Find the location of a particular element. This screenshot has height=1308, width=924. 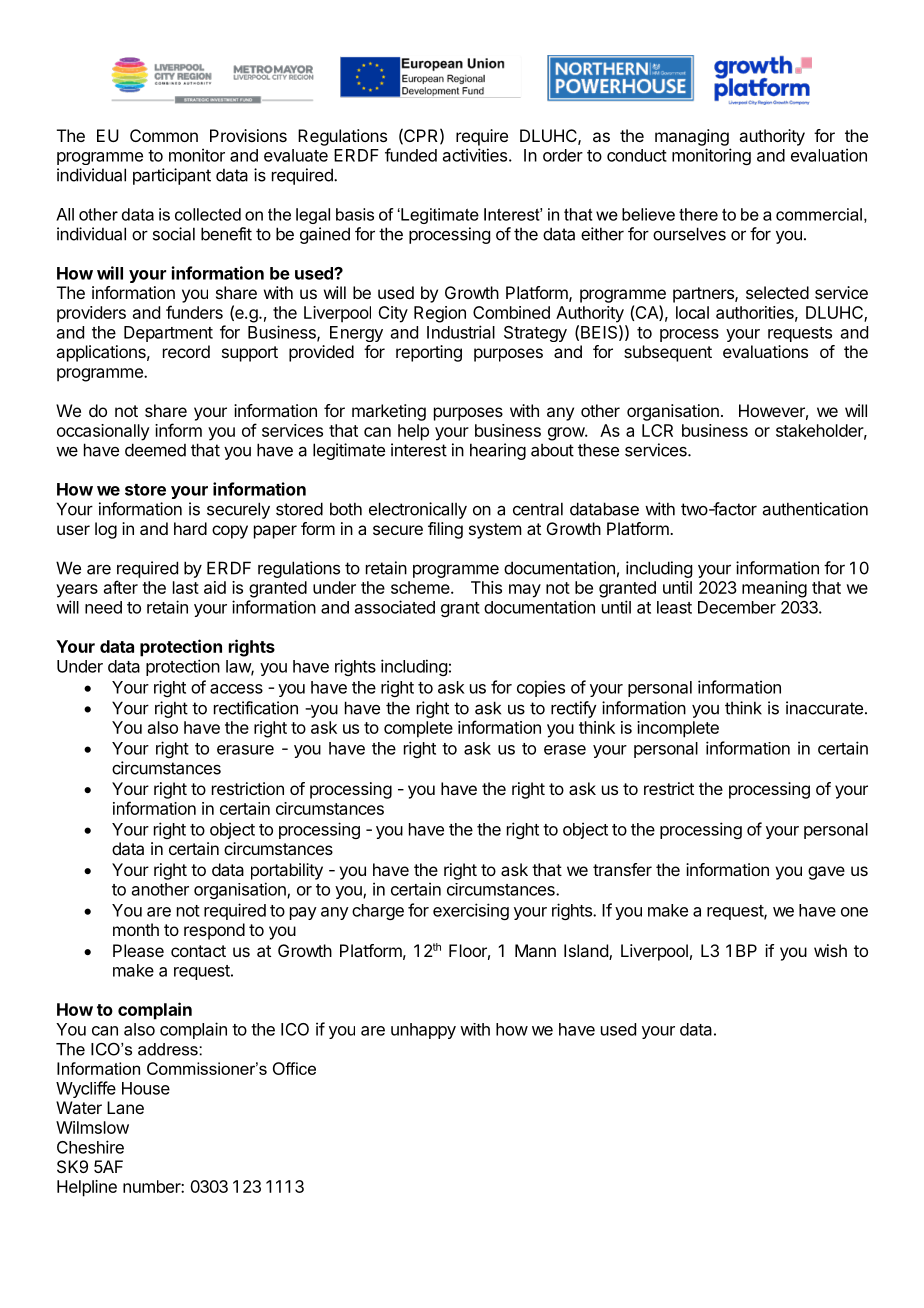

marketing is located at coordinates (389, 412).
